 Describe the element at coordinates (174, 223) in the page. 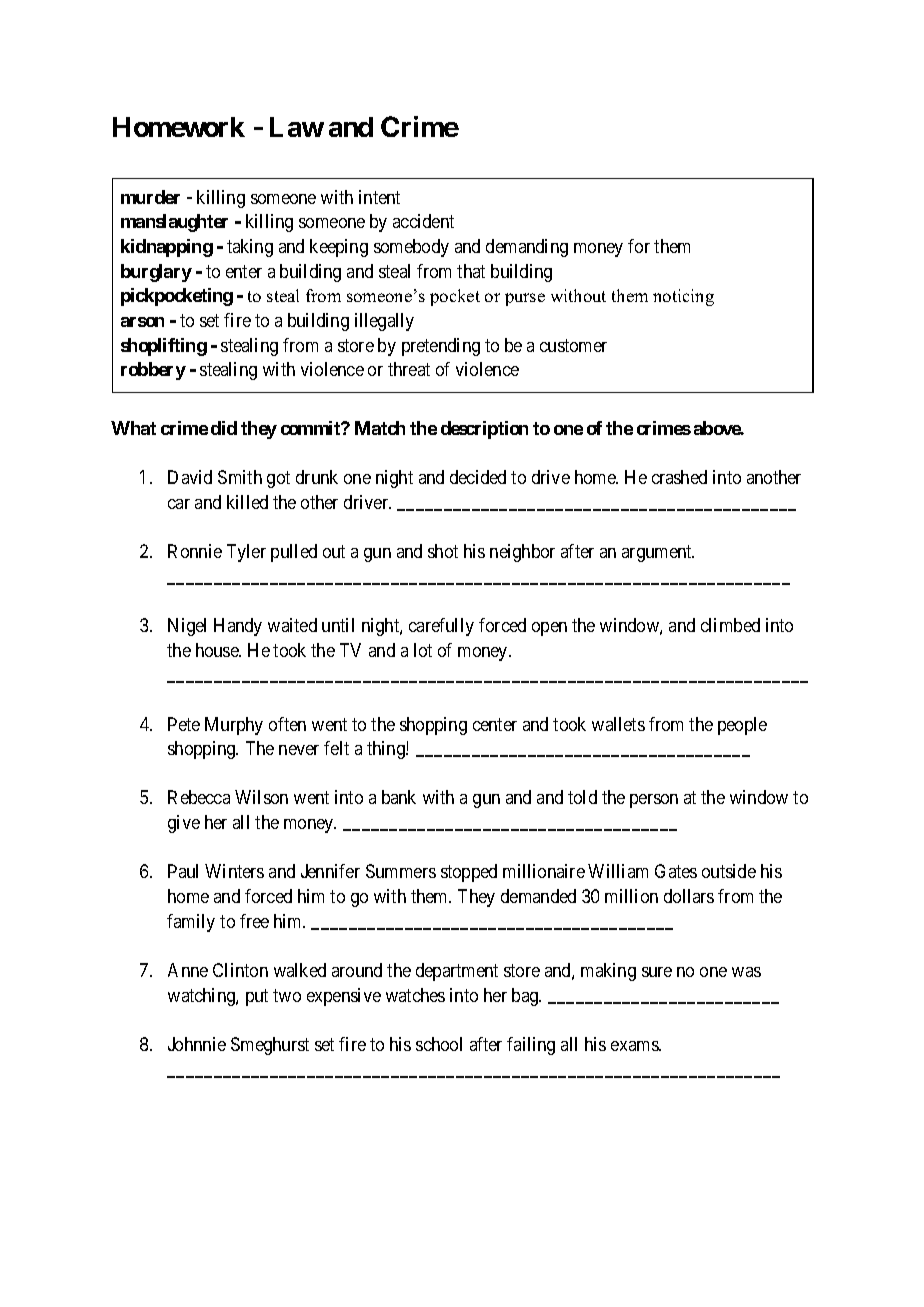

I see `manslaughter` at that location.
